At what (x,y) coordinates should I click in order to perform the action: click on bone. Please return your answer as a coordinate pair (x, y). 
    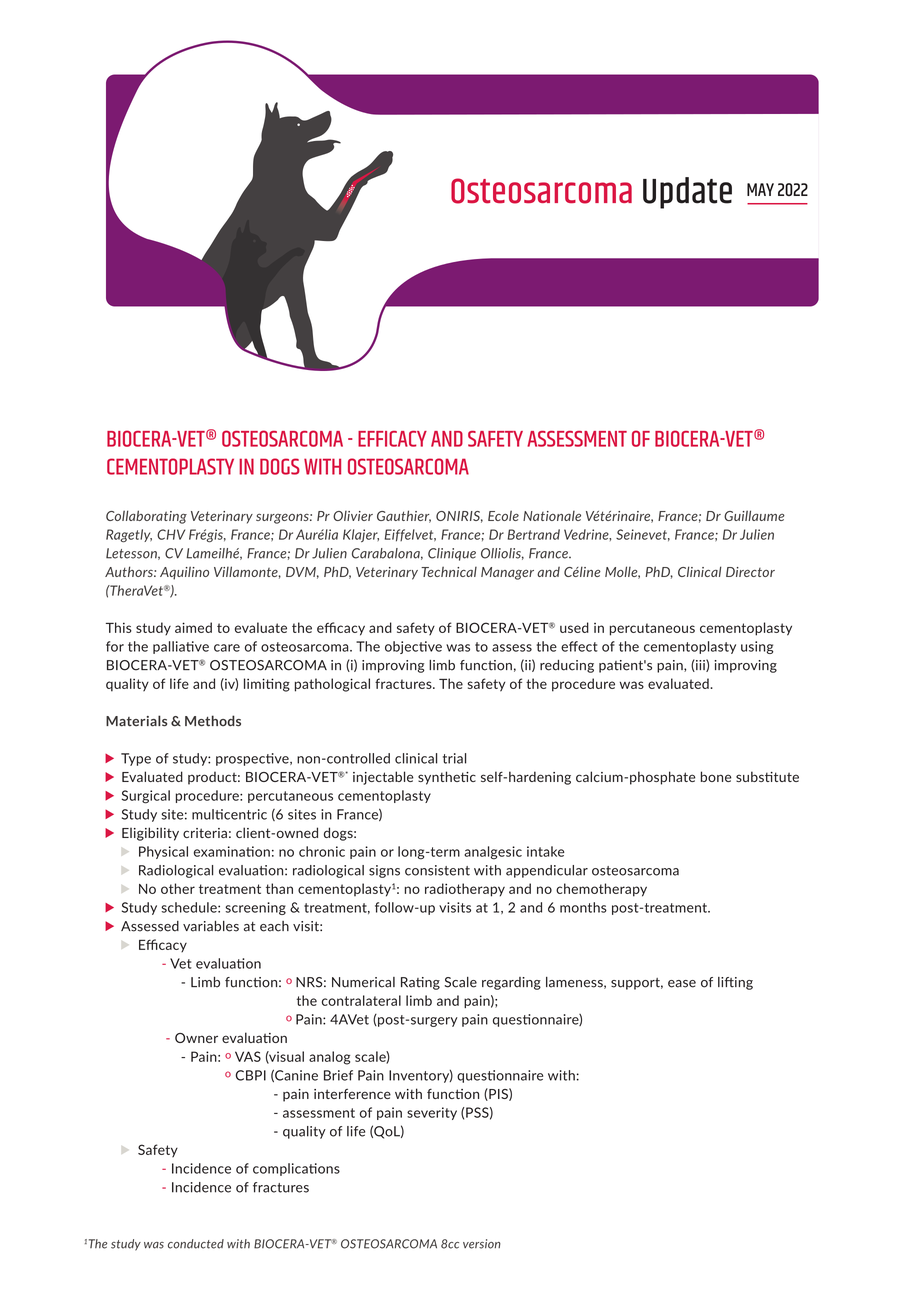
    Looking at the image, I should click on (716, 776).
